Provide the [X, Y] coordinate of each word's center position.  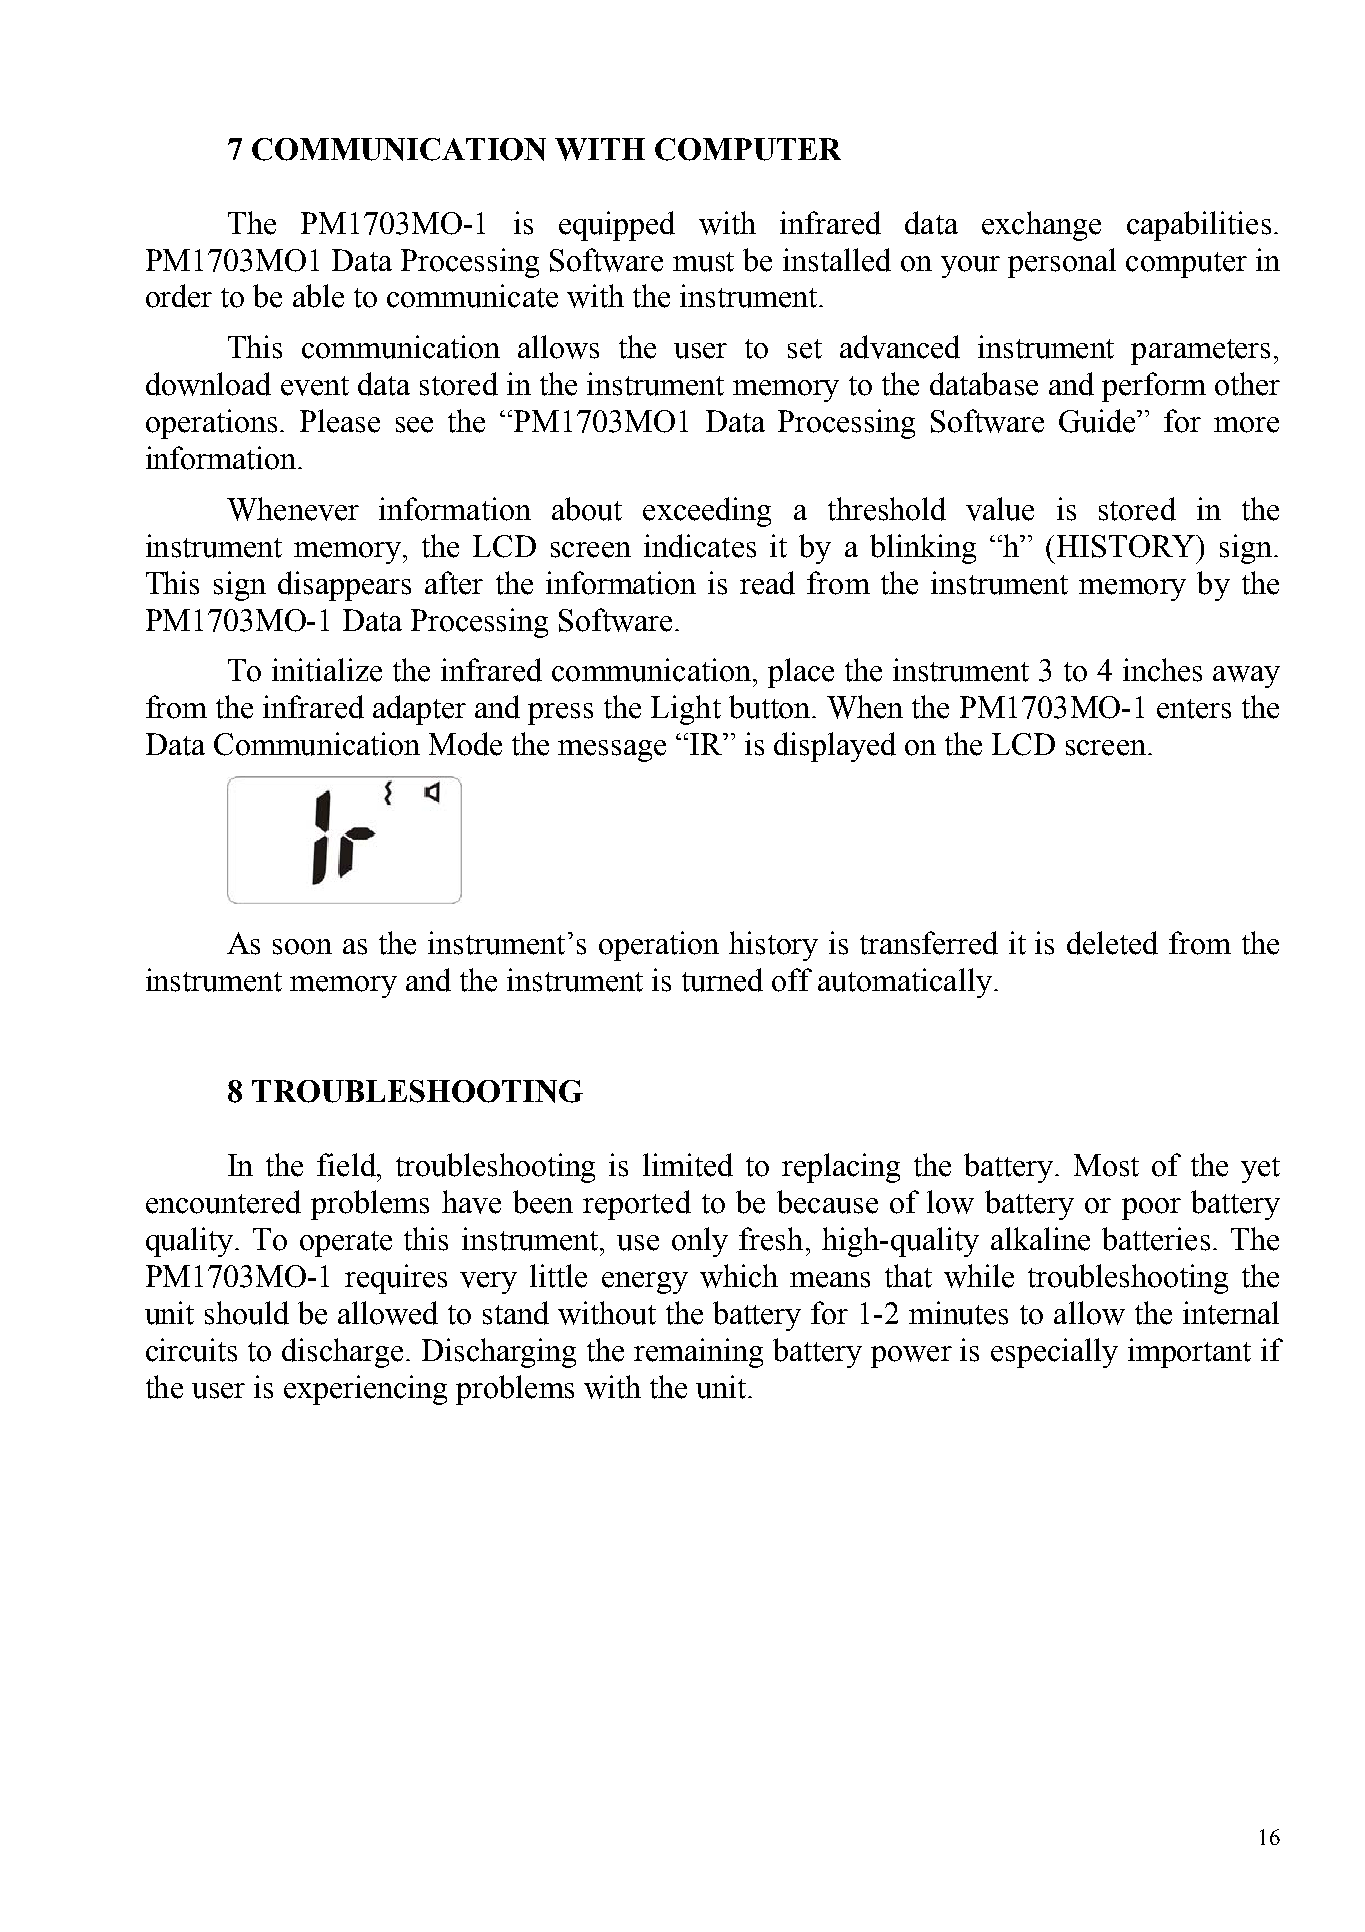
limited [688, 1165]
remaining [698, 1353]
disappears [344, 586]
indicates [700, 546]
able [318, 296]
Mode [465, 744]
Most [1106, 1165]
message [612, 751]
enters [1194, 709]
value [1000, 509]
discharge [342, 1353]
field [347, 1165]
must [703, 262]
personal [1062, 263]
